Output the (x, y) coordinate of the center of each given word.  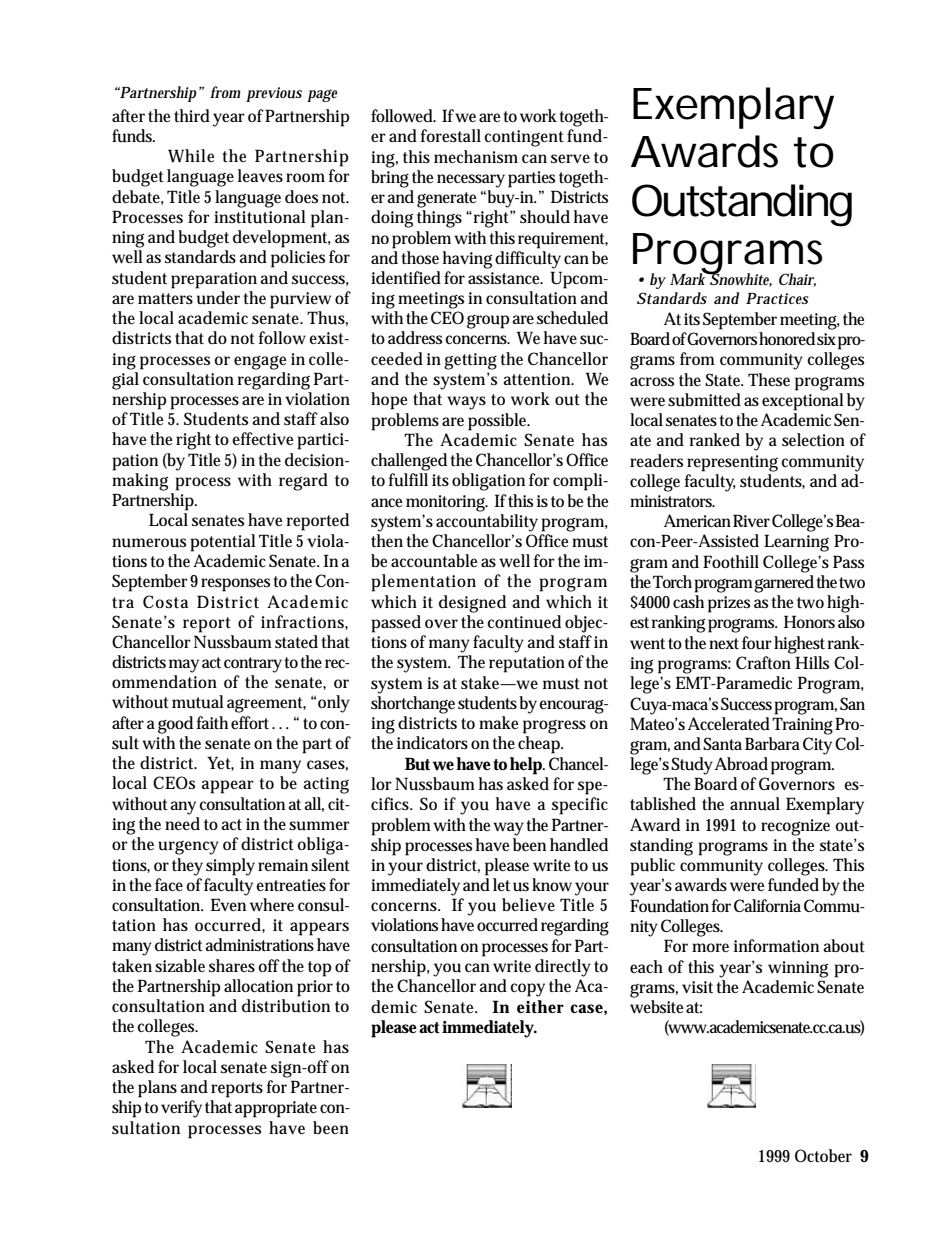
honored (787, 338)
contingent (524, 138)
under (218, 298)
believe (528, 904)
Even (228, 904)
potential (223, 543)
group (488, 322)
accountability (487, 523)
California (767, 905)
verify (181, 1109)
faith (212, 722)
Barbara (772, 743)
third (192, 116)
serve (570, 158)
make (498, 722)
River (751, 520)
